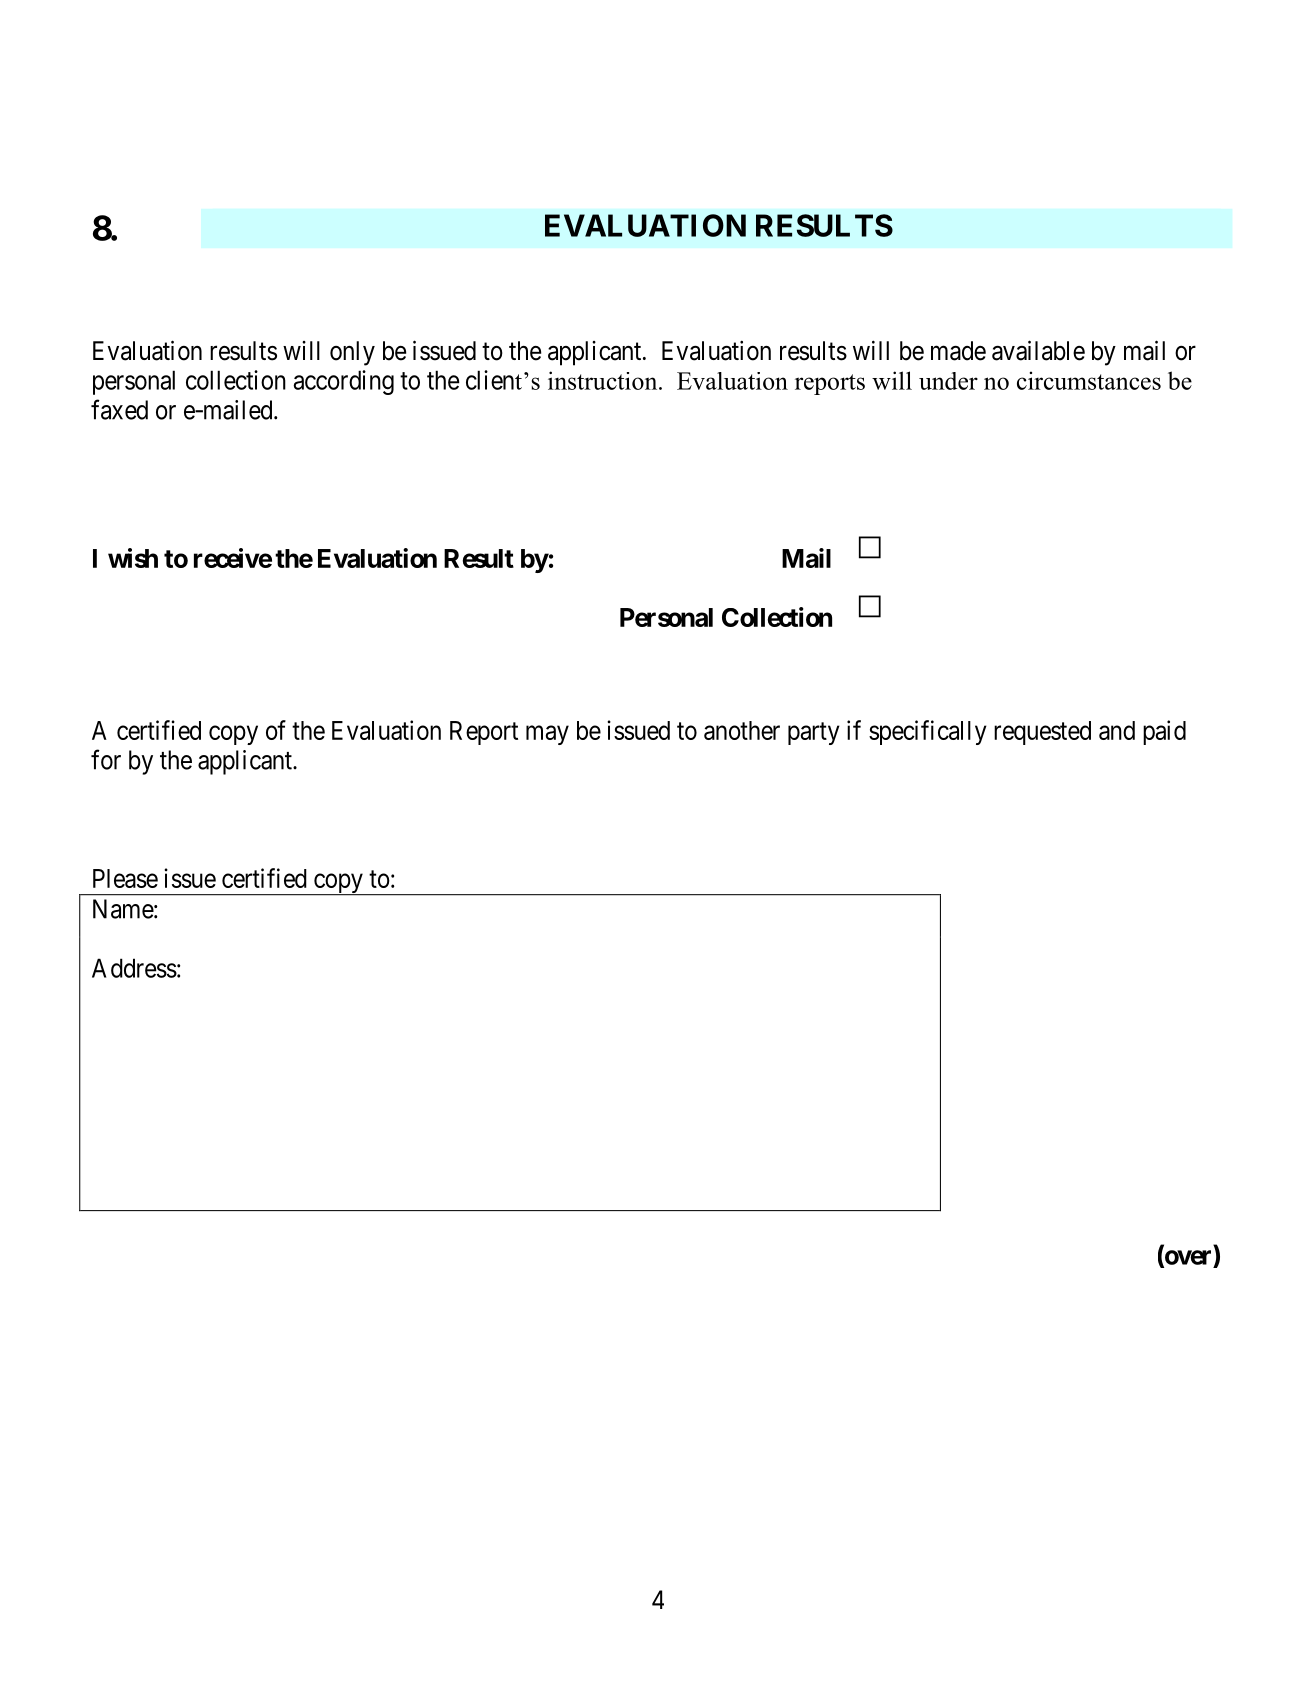 This document has height=1698, width=1312. Describe the element at coordinates (742, 730) in the document. I see `another` at that location.
